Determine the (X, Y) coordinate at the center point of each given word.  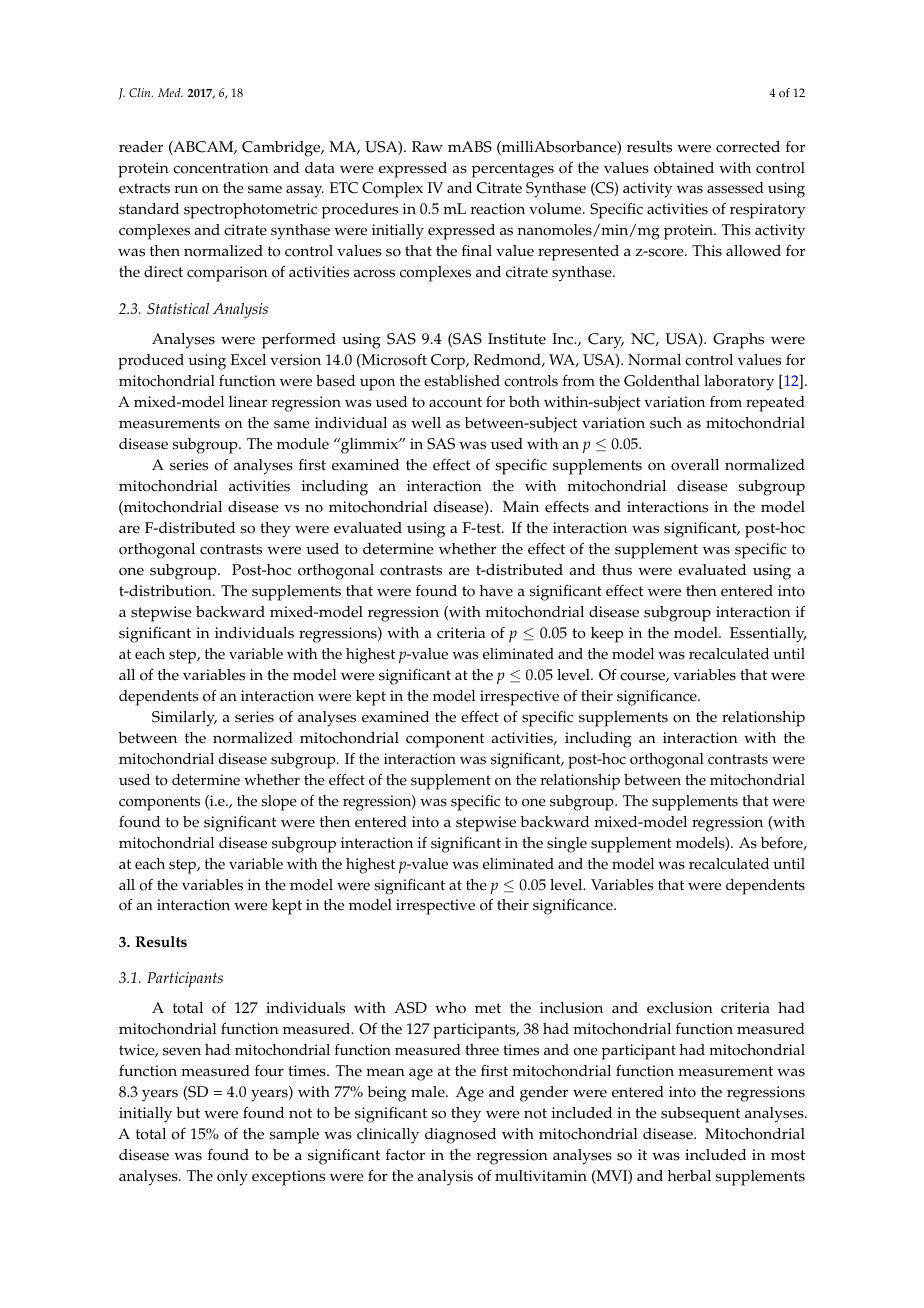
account (455, 402)
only (232, 1178)
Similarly (184, 719)
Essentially (768, 635)
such (666, 423)
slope (279, 803)
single (567, 845)
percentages (513, 170)
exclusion (680, 1008)
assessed (735, 188)
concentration (221, 168)
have (496, 591)
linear (248, 402)
